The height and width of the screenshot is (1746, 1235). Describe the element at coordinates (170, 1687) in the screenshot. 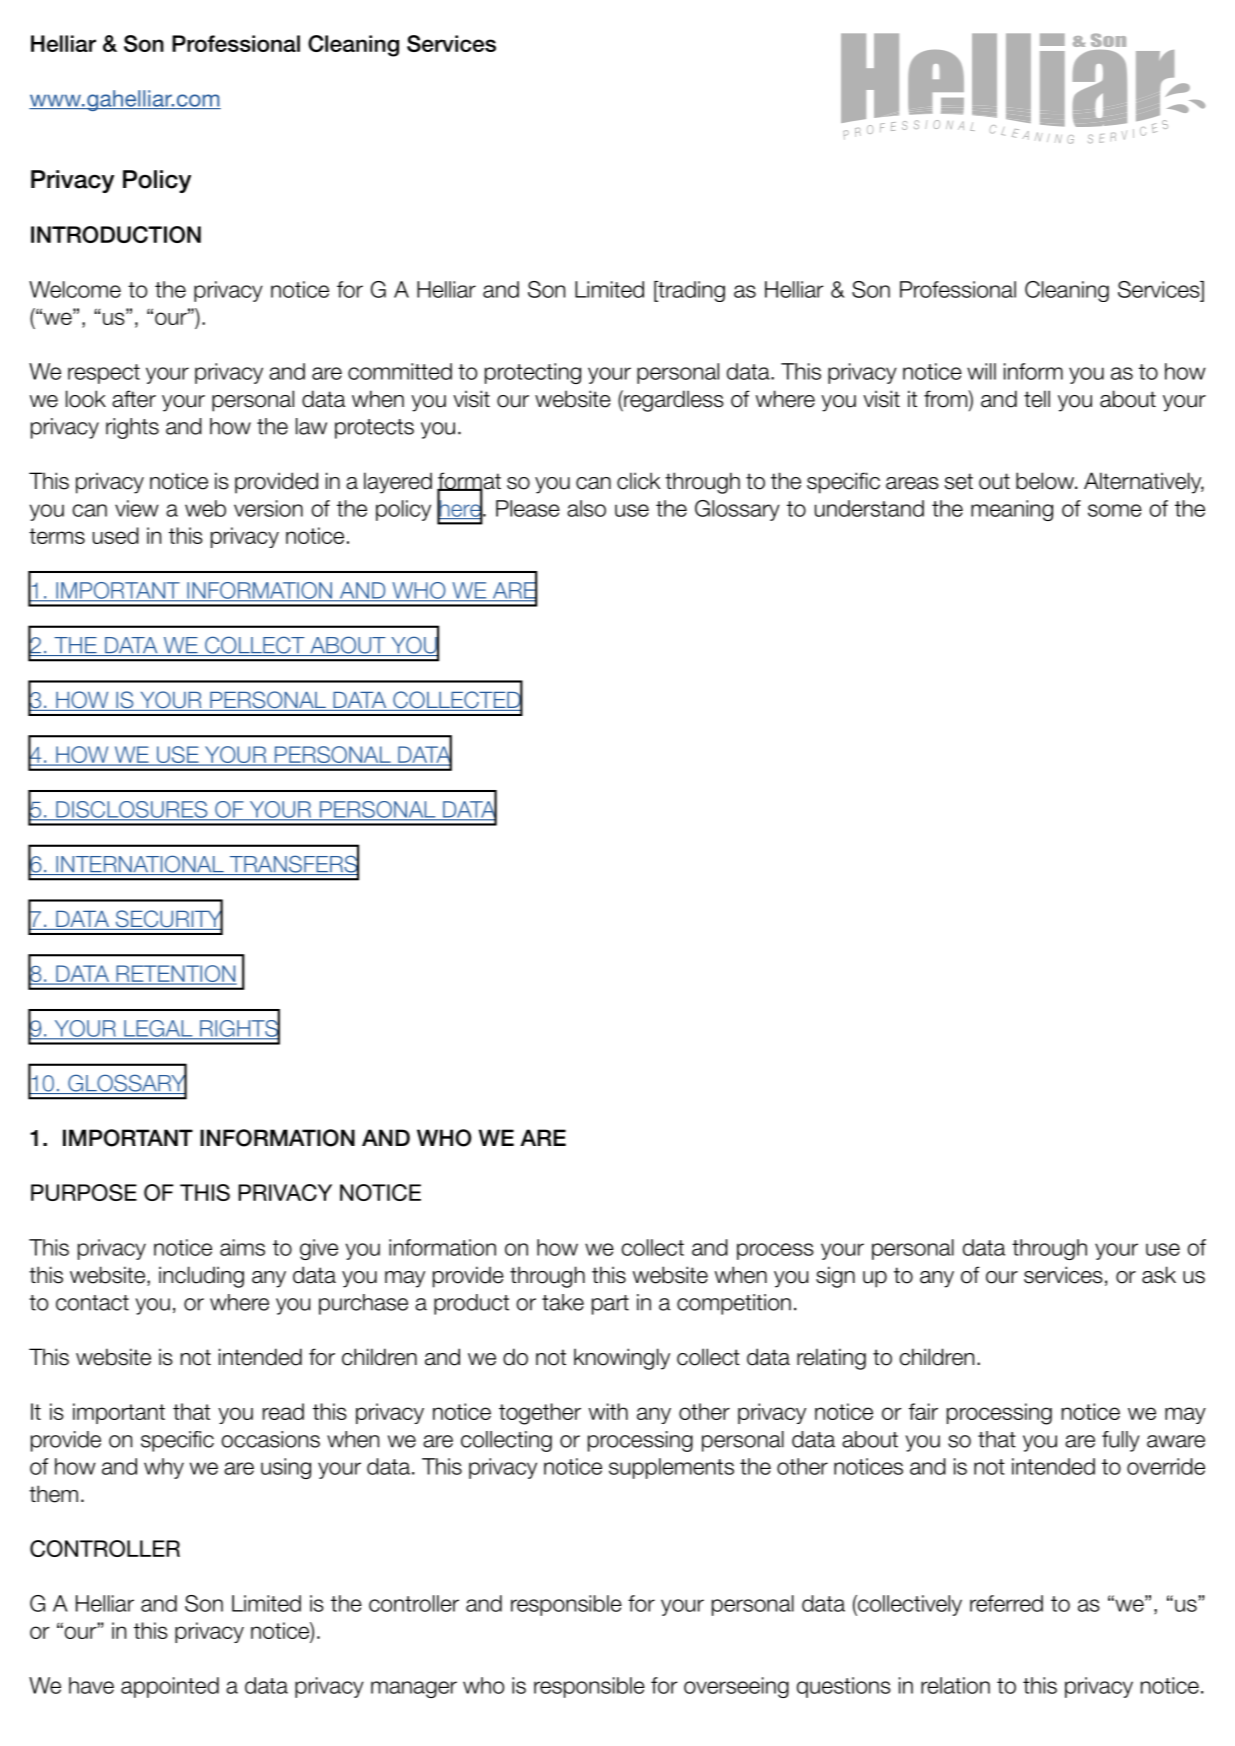

I see `appointed` at that location.
